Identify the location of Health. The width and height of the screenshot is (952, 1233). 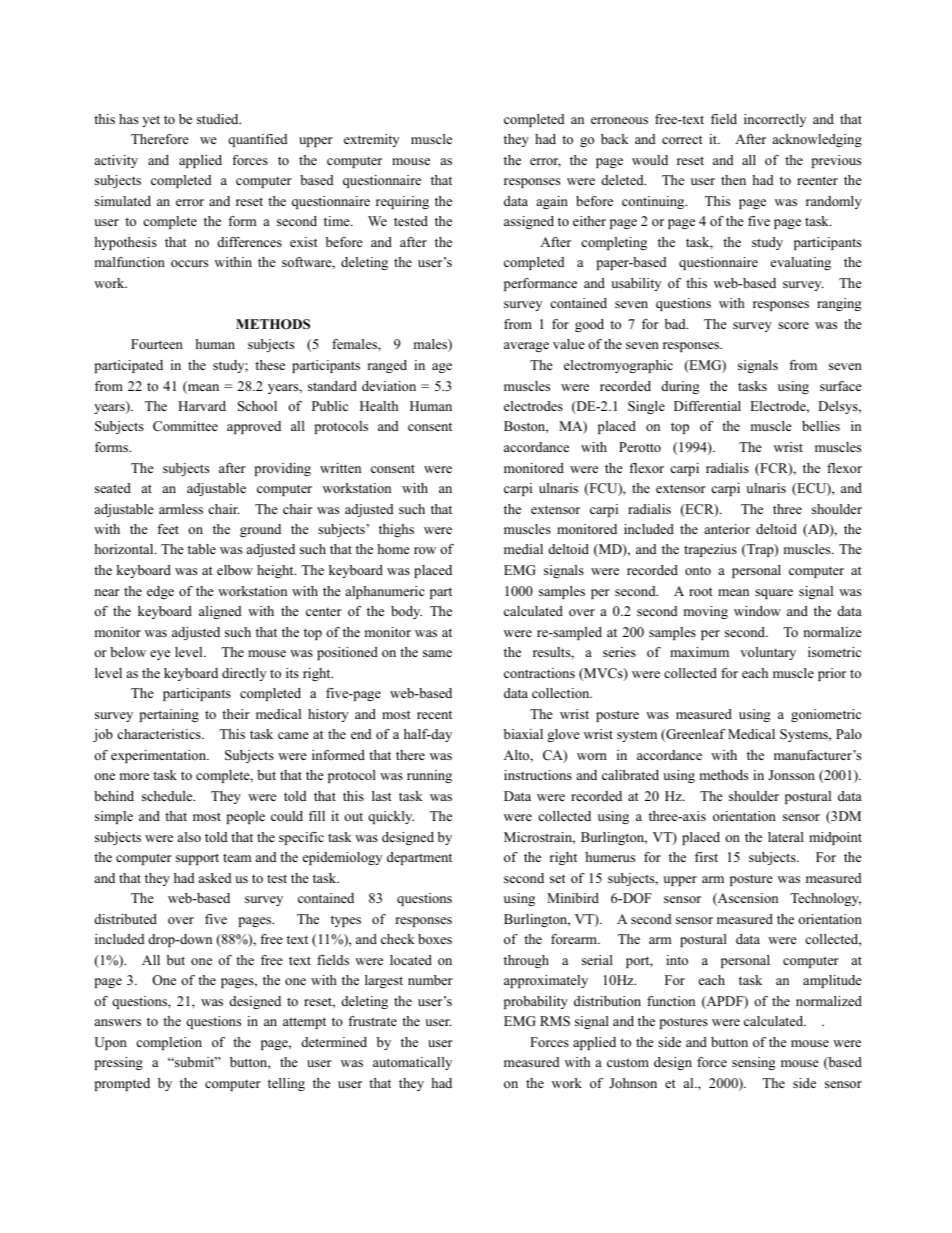
(379, 406).
